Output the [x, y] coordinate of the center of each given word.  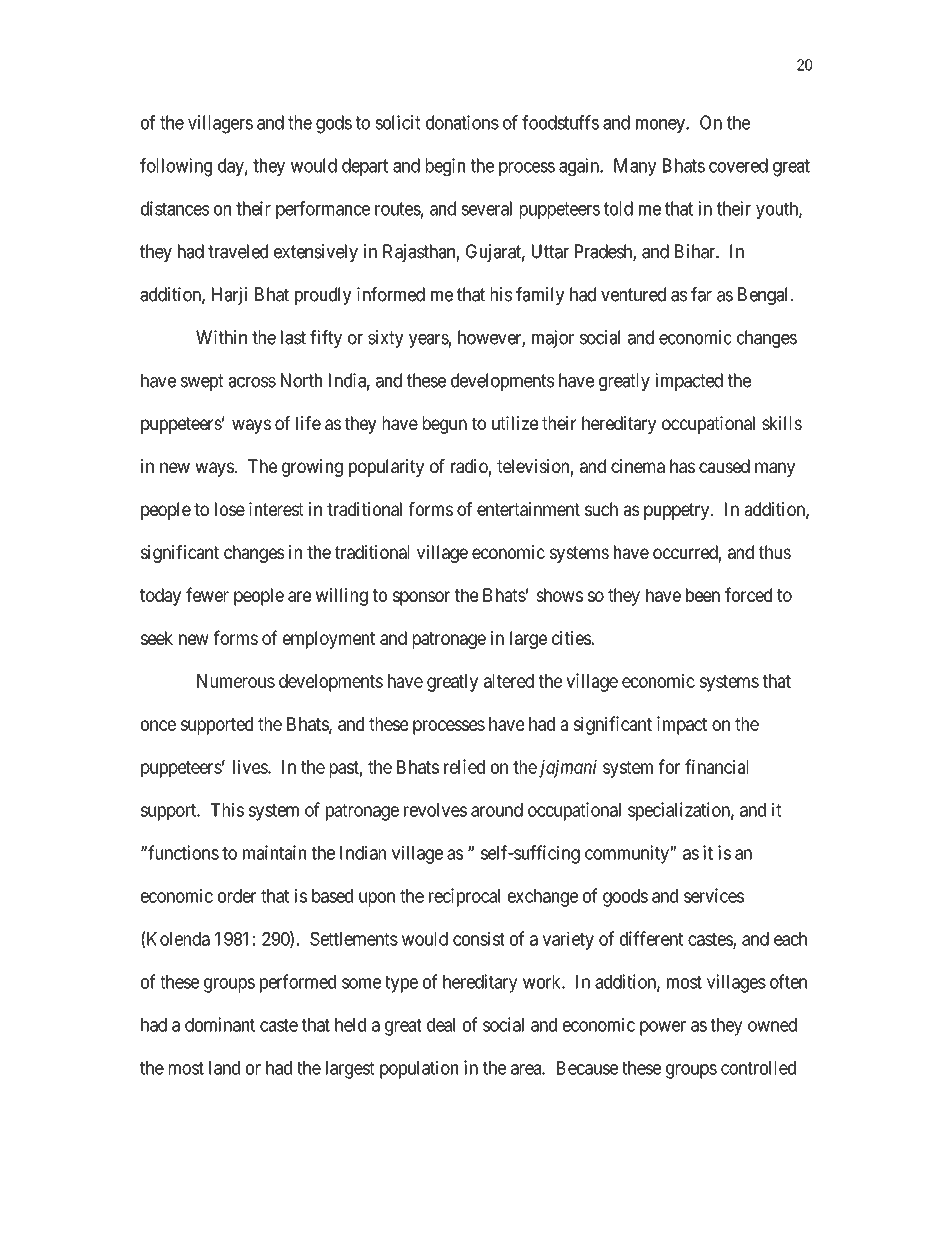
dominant [220, 1024]
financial [716, 766]
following [176, 167]
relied [464, 766]
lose [230, 509]
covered [738, 165]
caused [724, 466]
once [158, 725]
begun [445, 425]
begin [445, 167]
